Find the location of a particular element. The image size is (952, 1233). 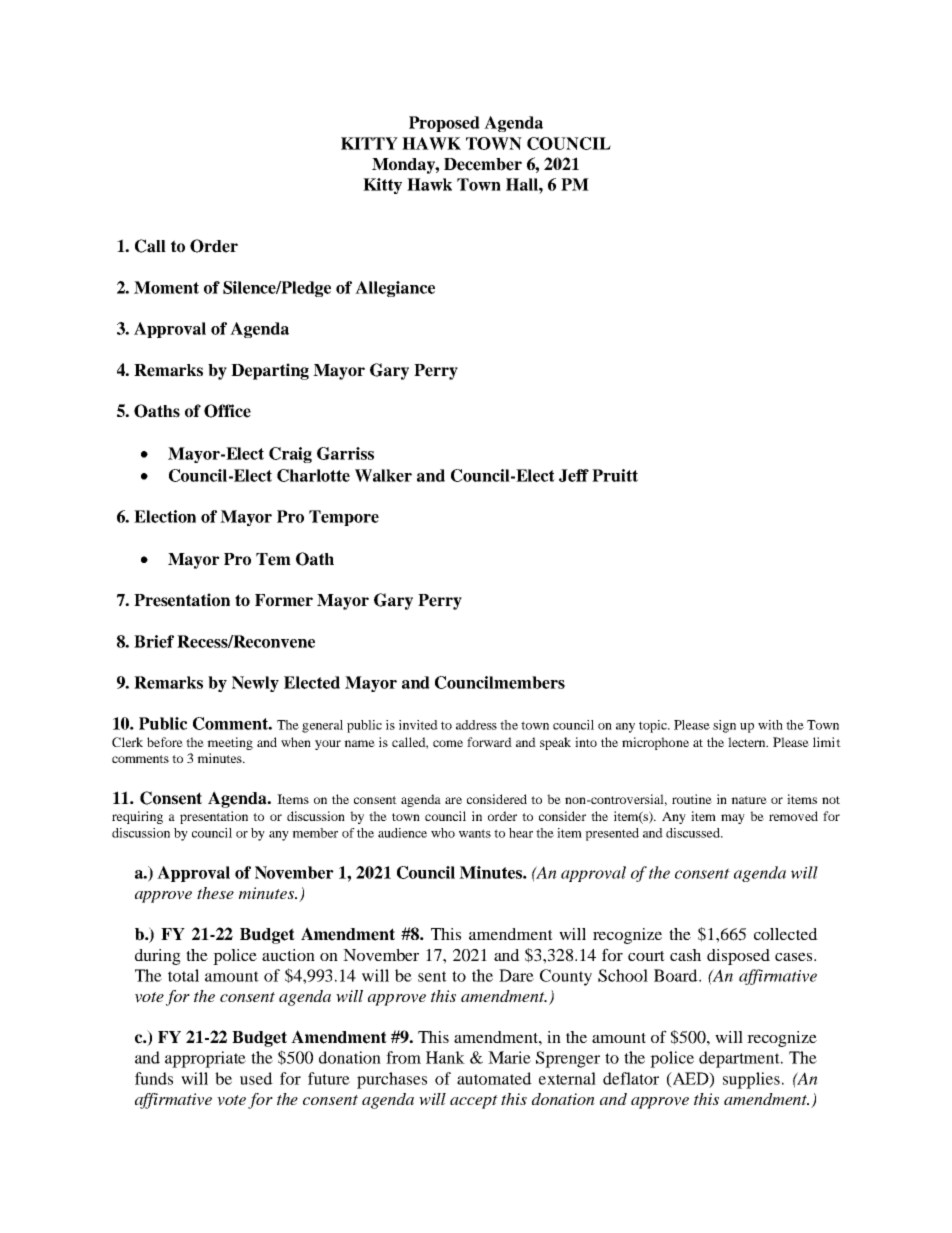

Office is located at coordinates (227, 411).
